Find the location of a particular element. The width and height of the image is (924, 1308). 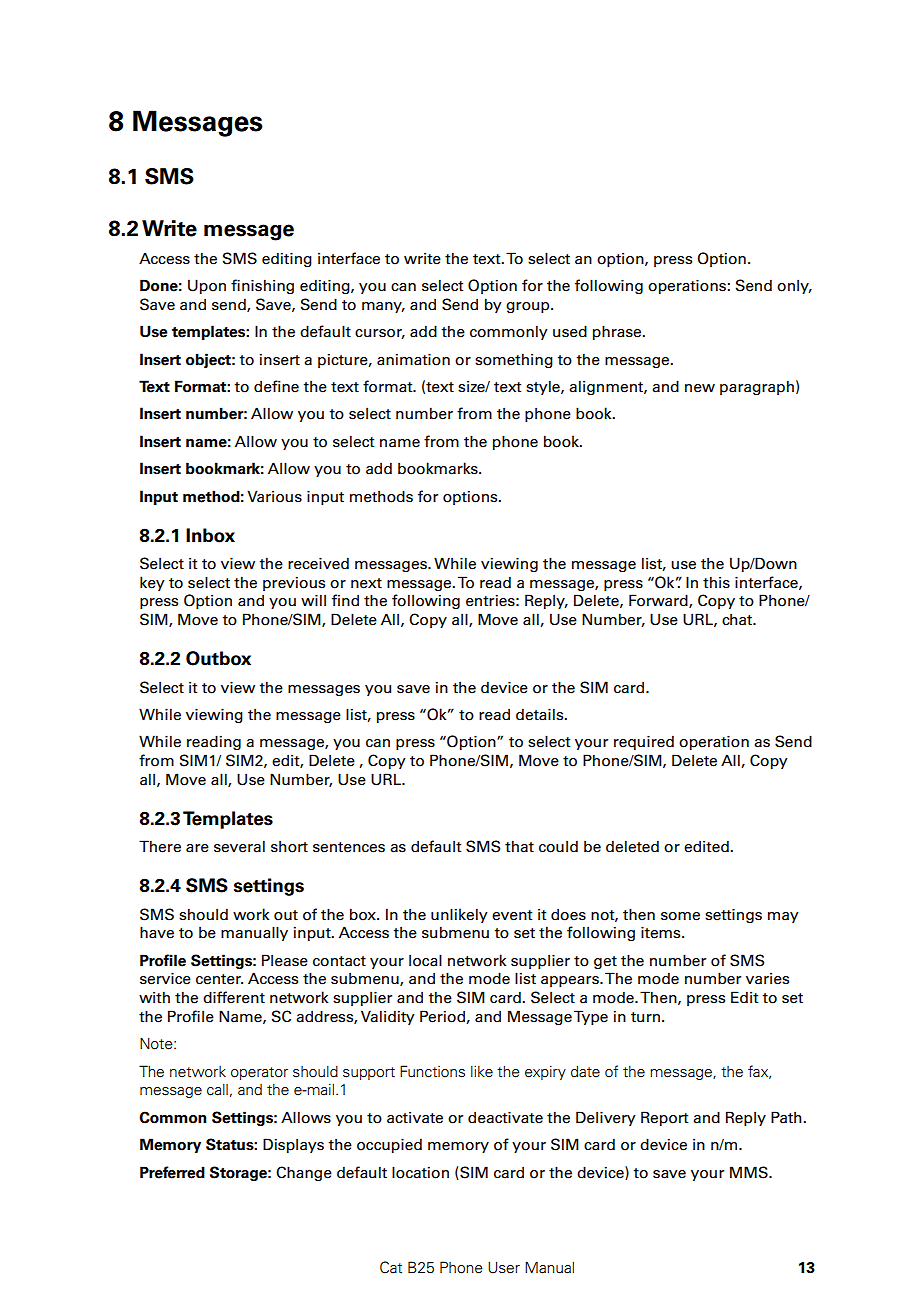

User is located at coordinates (504, 1267).
